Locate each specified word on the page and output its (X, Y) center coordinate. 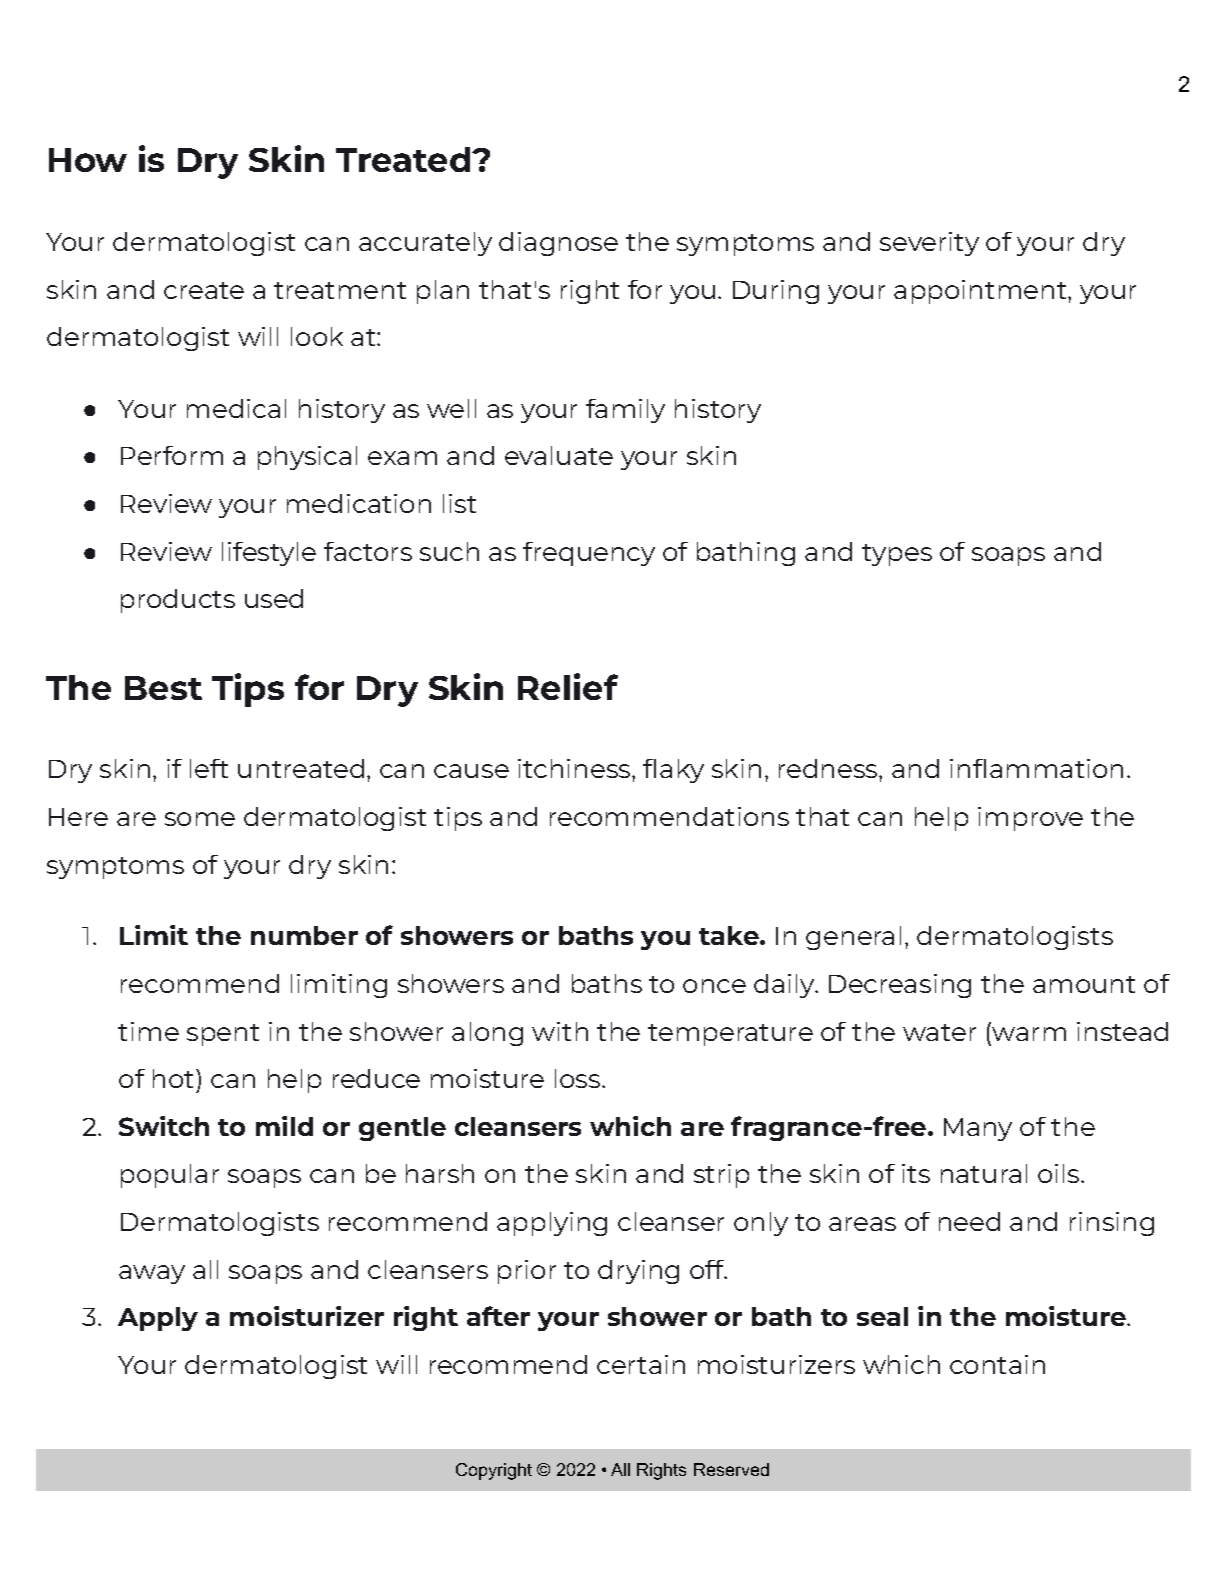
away (152, 1274)
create (204, 290)
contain (997, 1364)
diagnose (558, 244)
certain (641, 1364)
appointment (981, 292)
